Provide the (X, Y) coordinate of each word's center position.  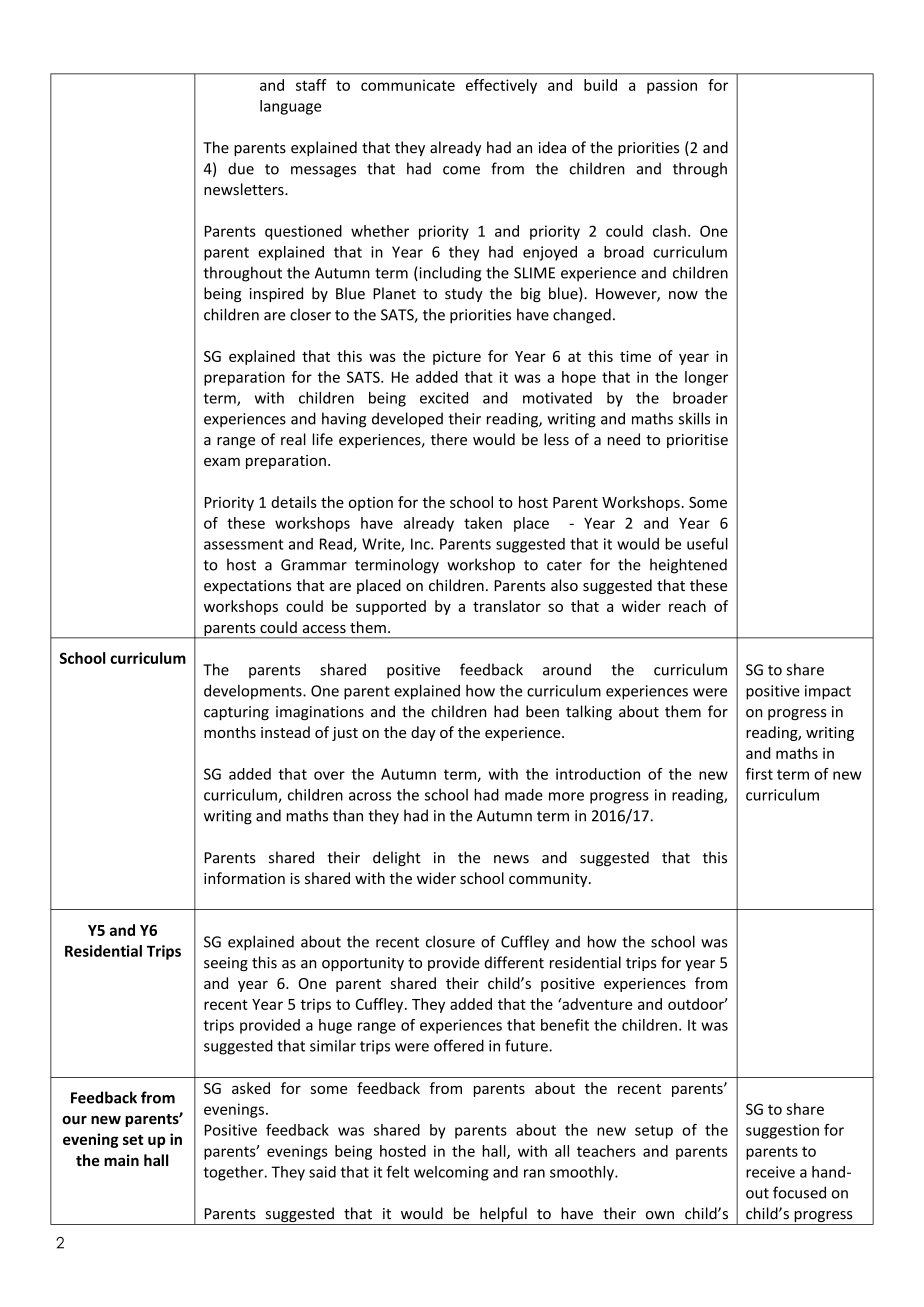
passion (672, 86)
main (121, 1160)
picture (457, 358)
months (230, 732)
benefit (565, 1025)
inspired (276, 294)
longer (706, 378)
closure (450, 941)
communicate (408, 85)
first (759, 774)
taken (483, 523)
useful (707, 543)
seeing (226, 964)
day (423, 733)
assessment (244, 544)
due (241, 168)
